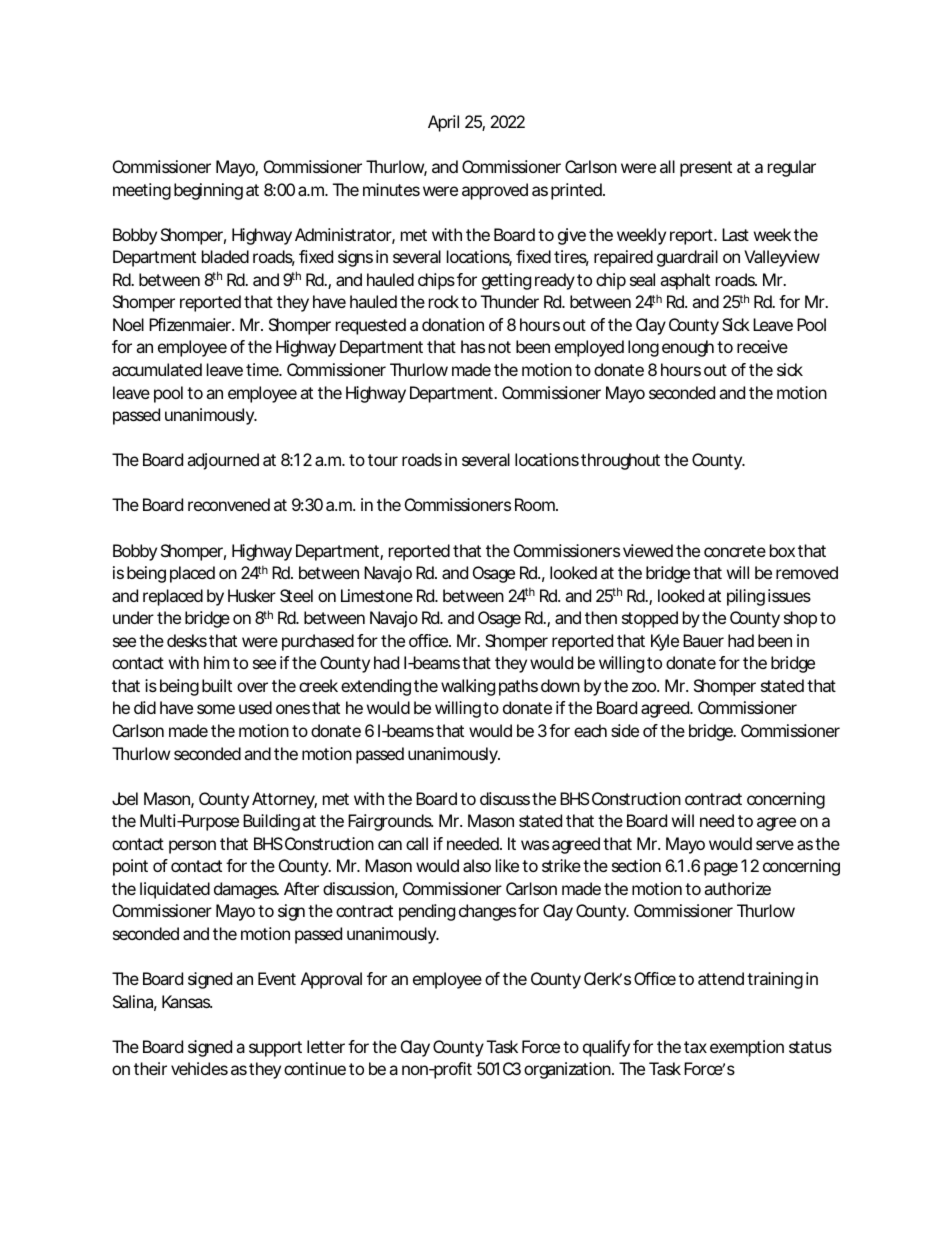 The image size is (952, 1233). Describe the element at coordinates (775, 845) in the document. I see `serve` at that location.
